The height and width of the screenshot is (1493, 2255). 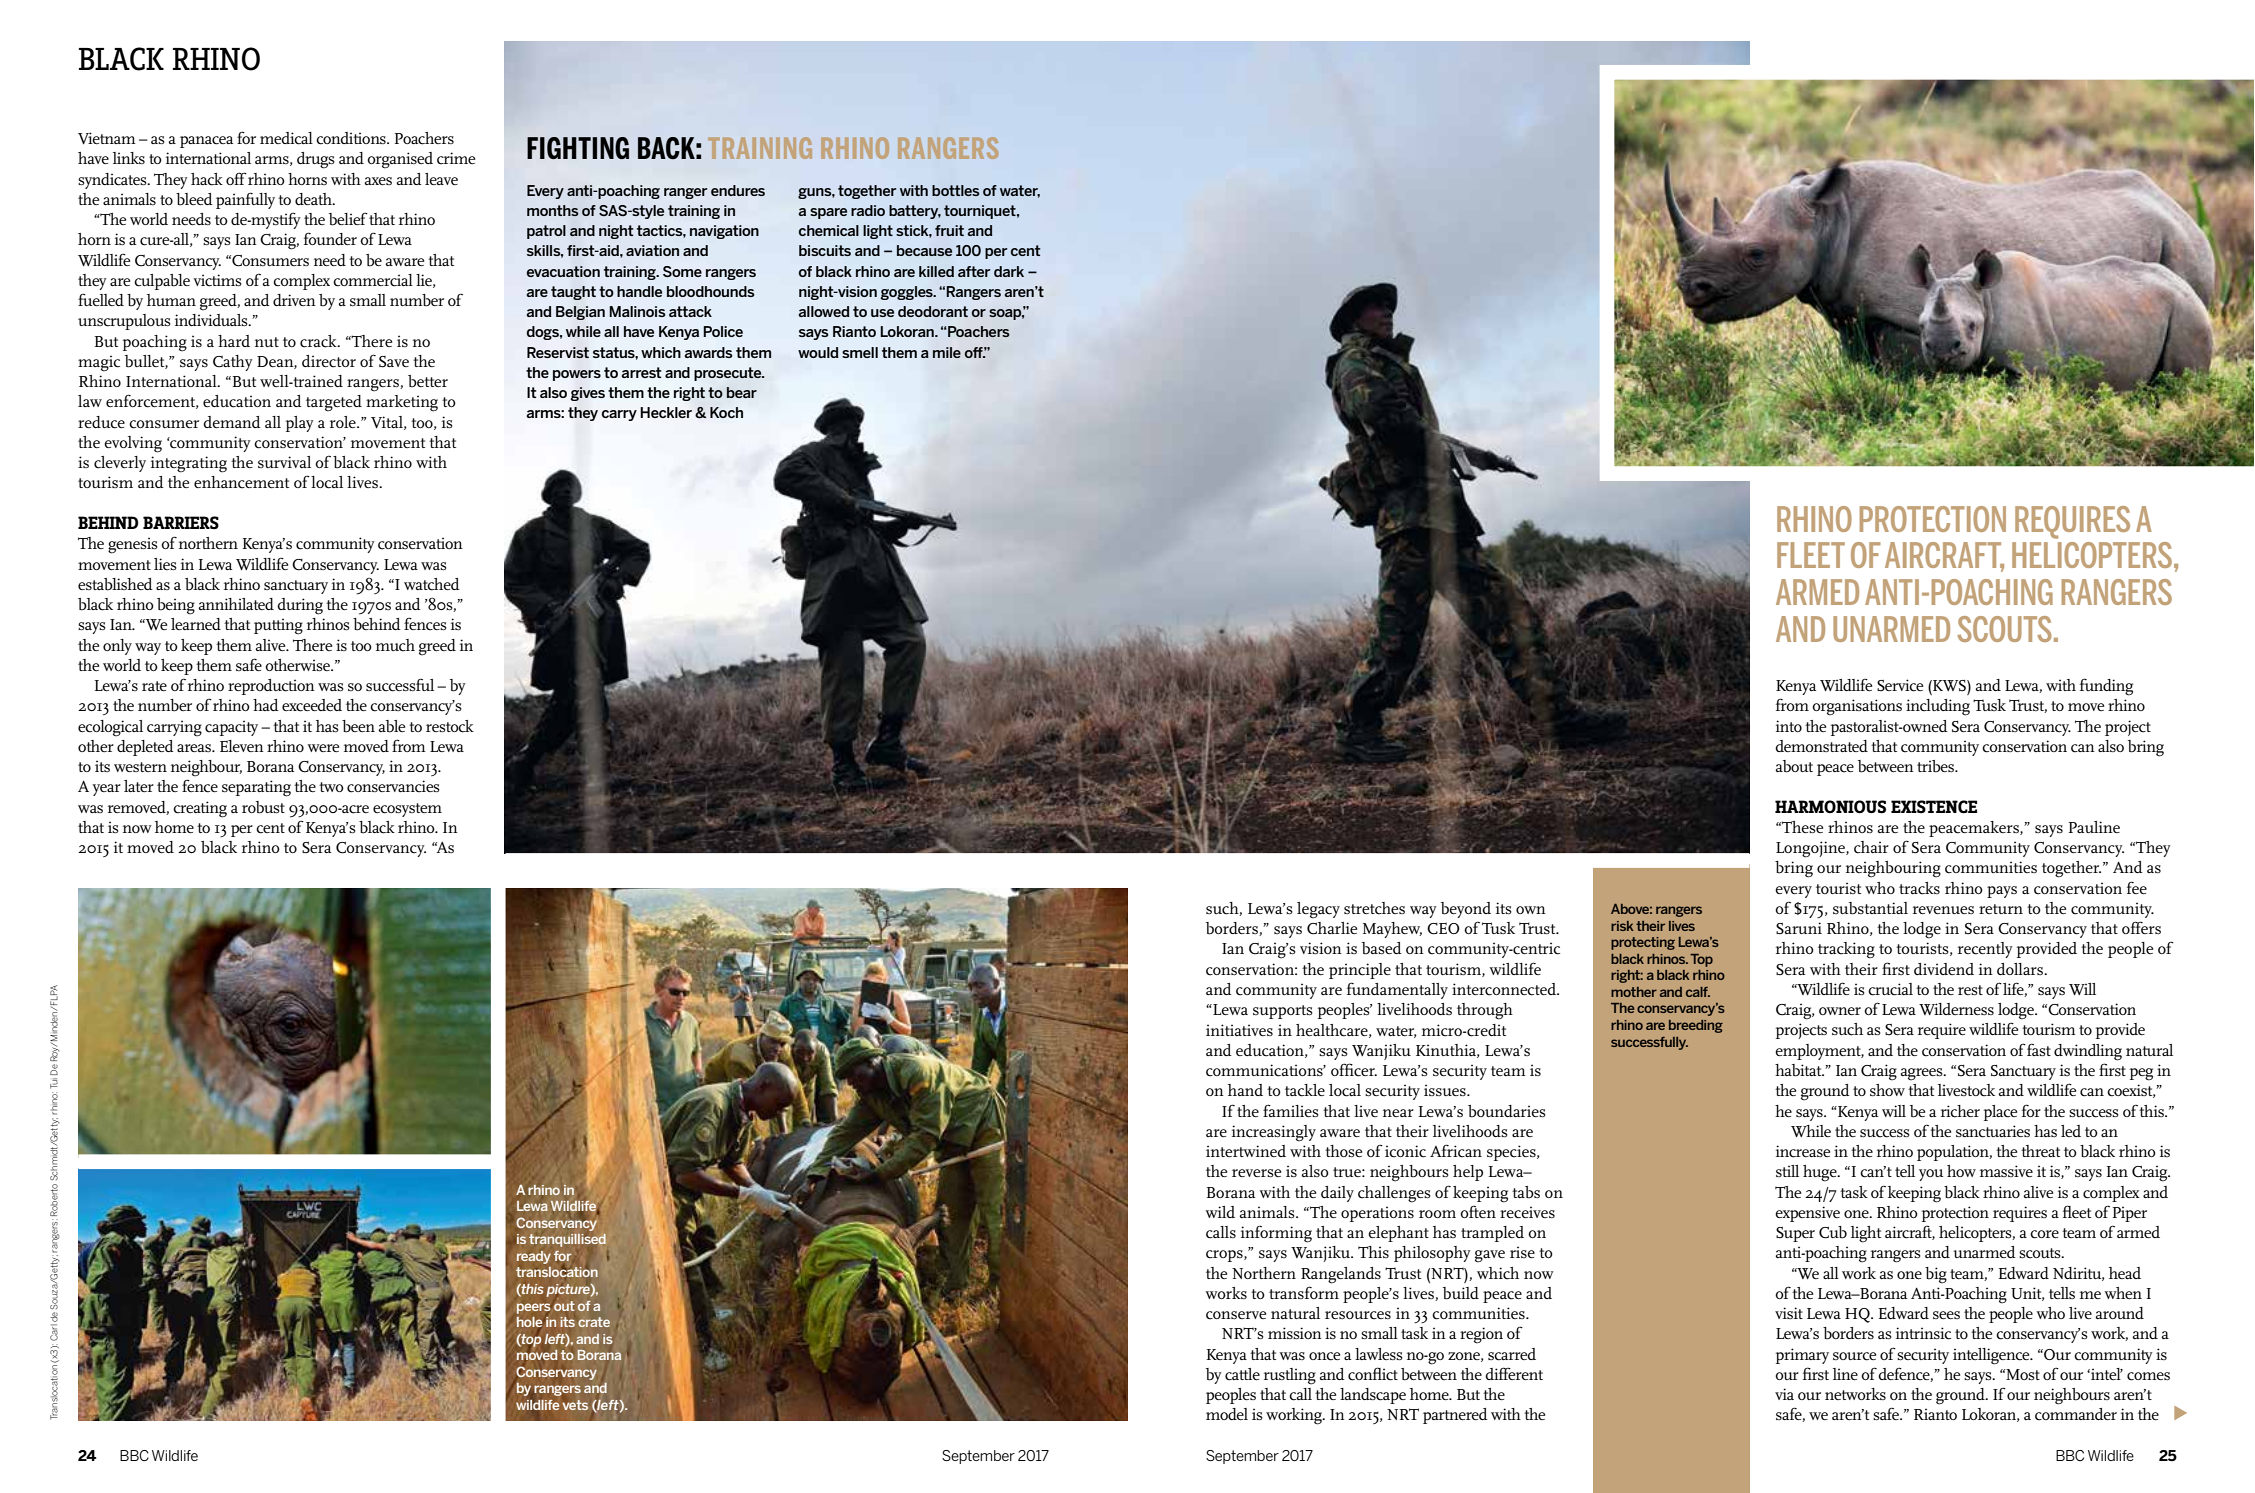 What do you see at coordinates (323, 748) in the screenshot?
I see `were` at bounding box center [323, 748].
